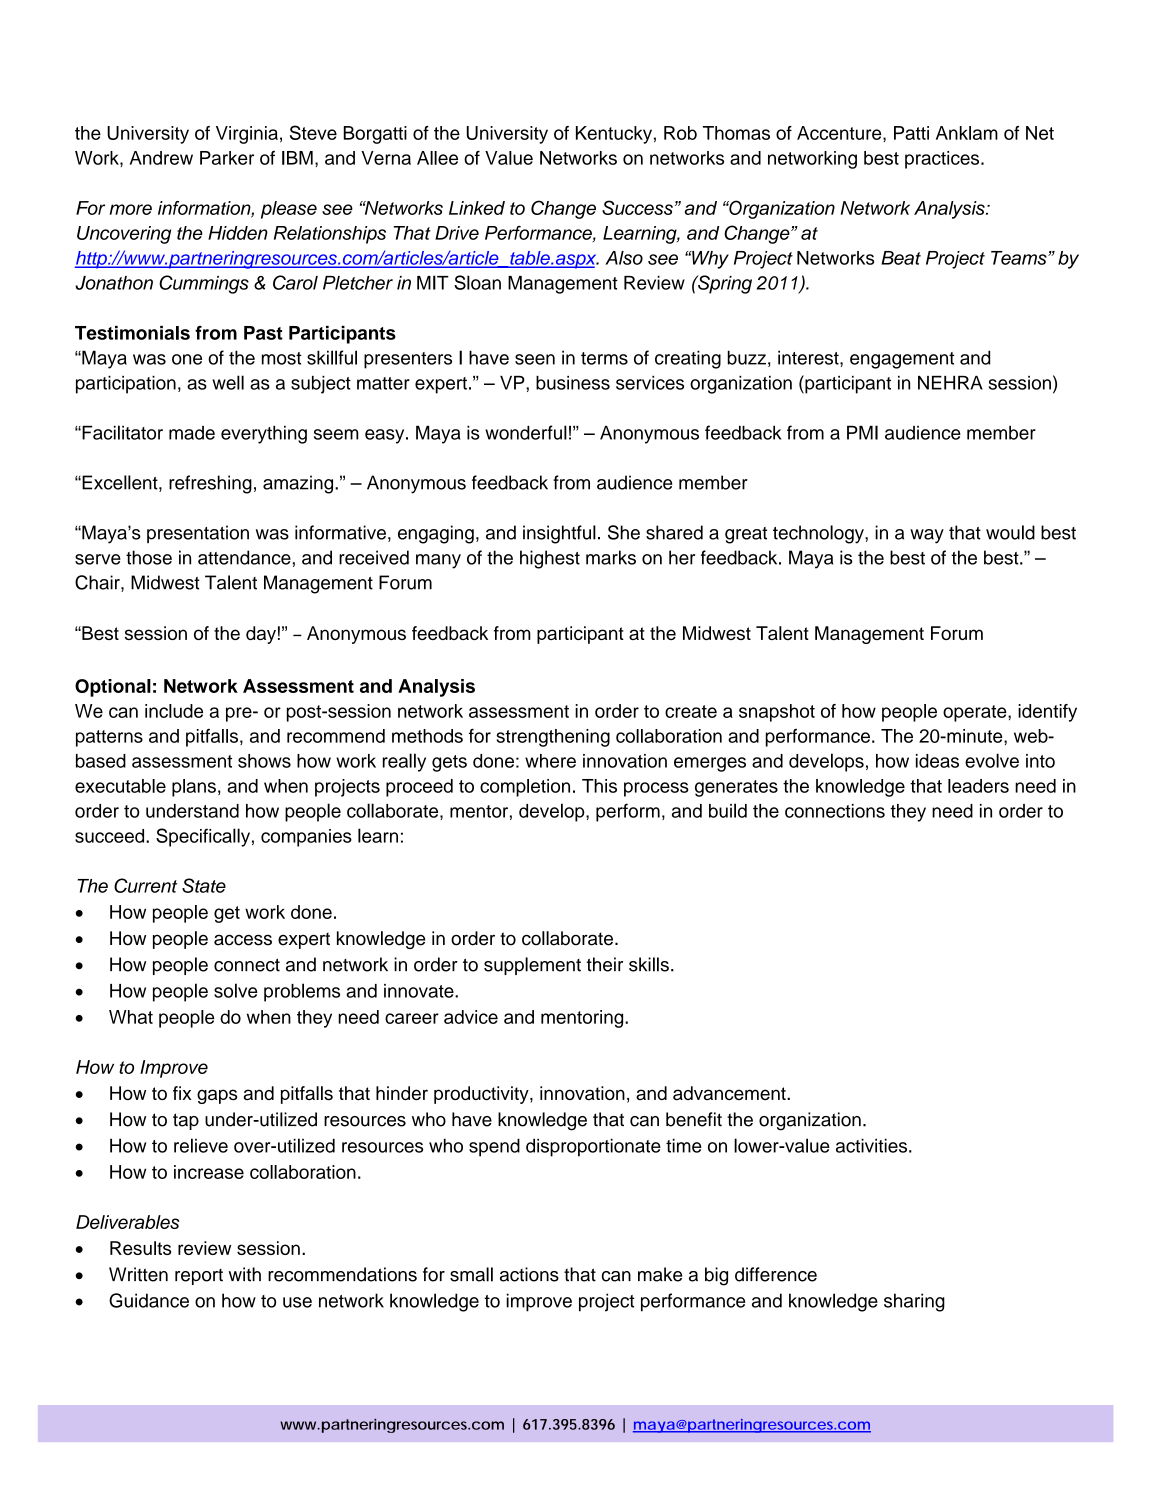 This screenshot has width=1156, height=1496. What do you see at coordinates (198, 534) in the screenshot?
I see `presentation` at bounding box center [198, 534].
